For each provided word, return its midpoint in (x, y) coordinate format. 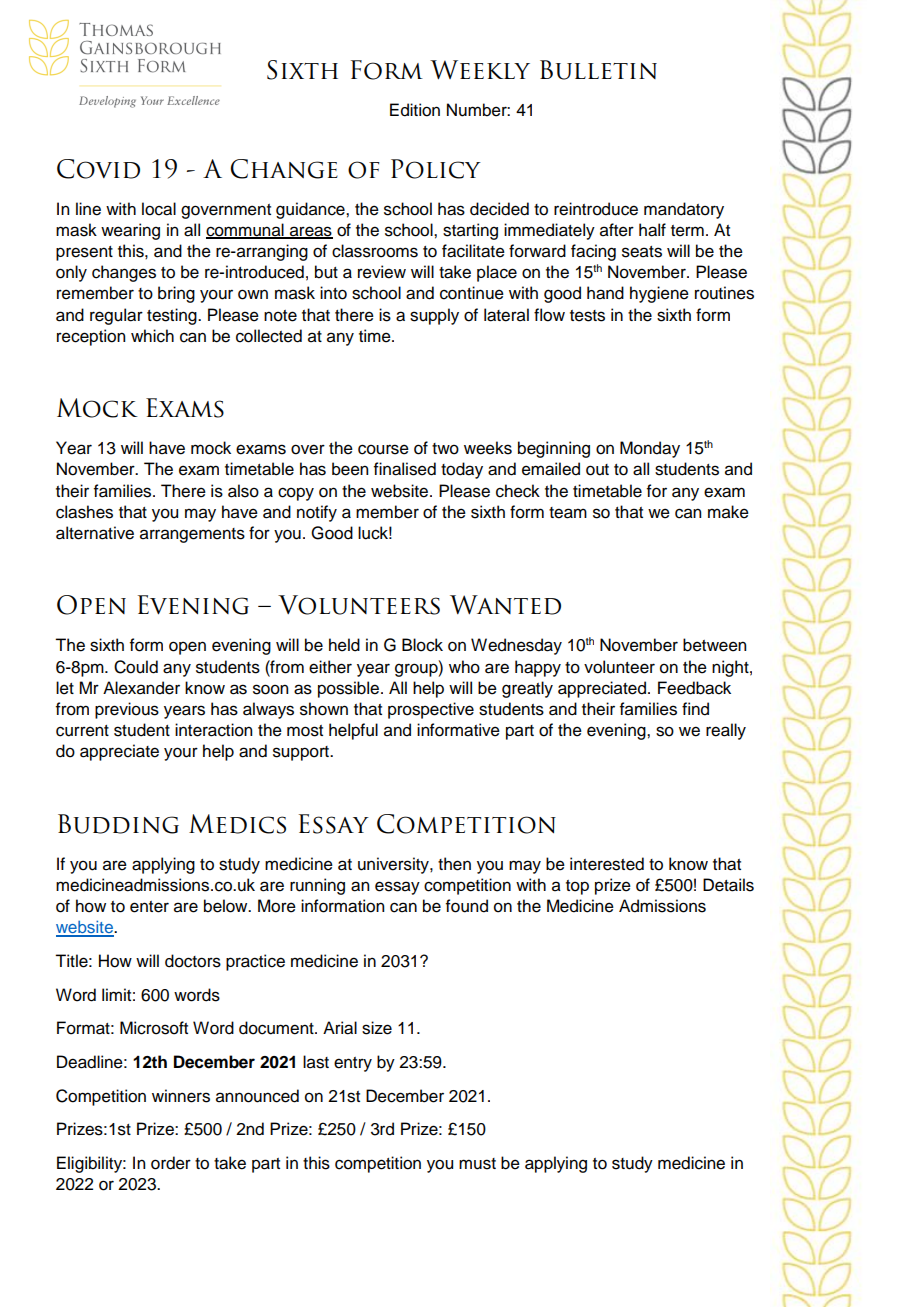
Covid (98, 169)
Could (136, 667)
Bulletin (598, 70)
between (714, 645)
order (171, 1163)
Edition (415, 110)
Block (422, 645)
